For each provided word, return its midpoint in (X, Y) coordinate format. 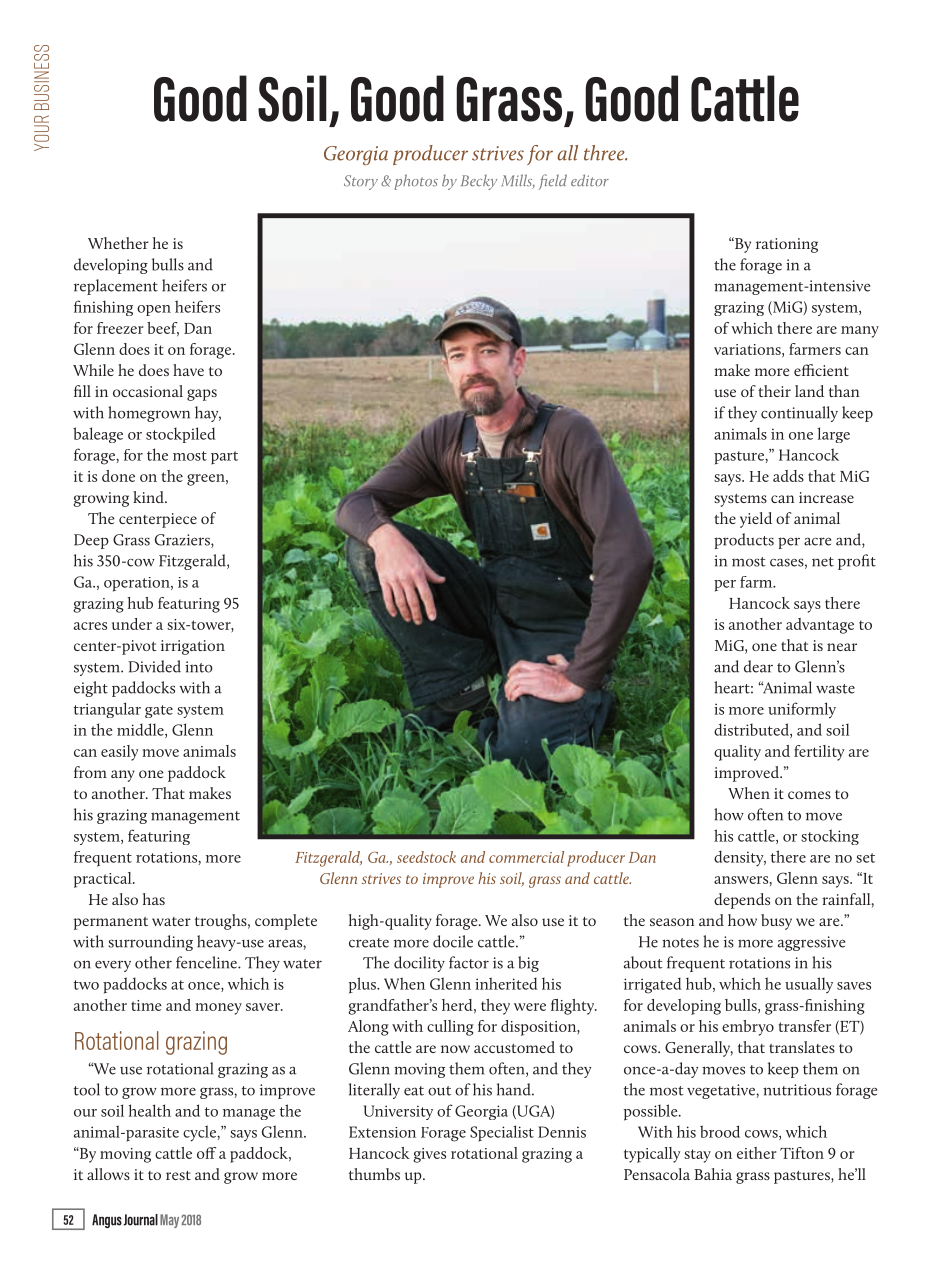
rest (178, 1175)
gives (429, 1155)
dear (758, 666)
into (199, 667)
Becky (479, 182)
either (756, 1153)
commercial (526, 857)
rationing (787, 245)
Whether (118, 243)
